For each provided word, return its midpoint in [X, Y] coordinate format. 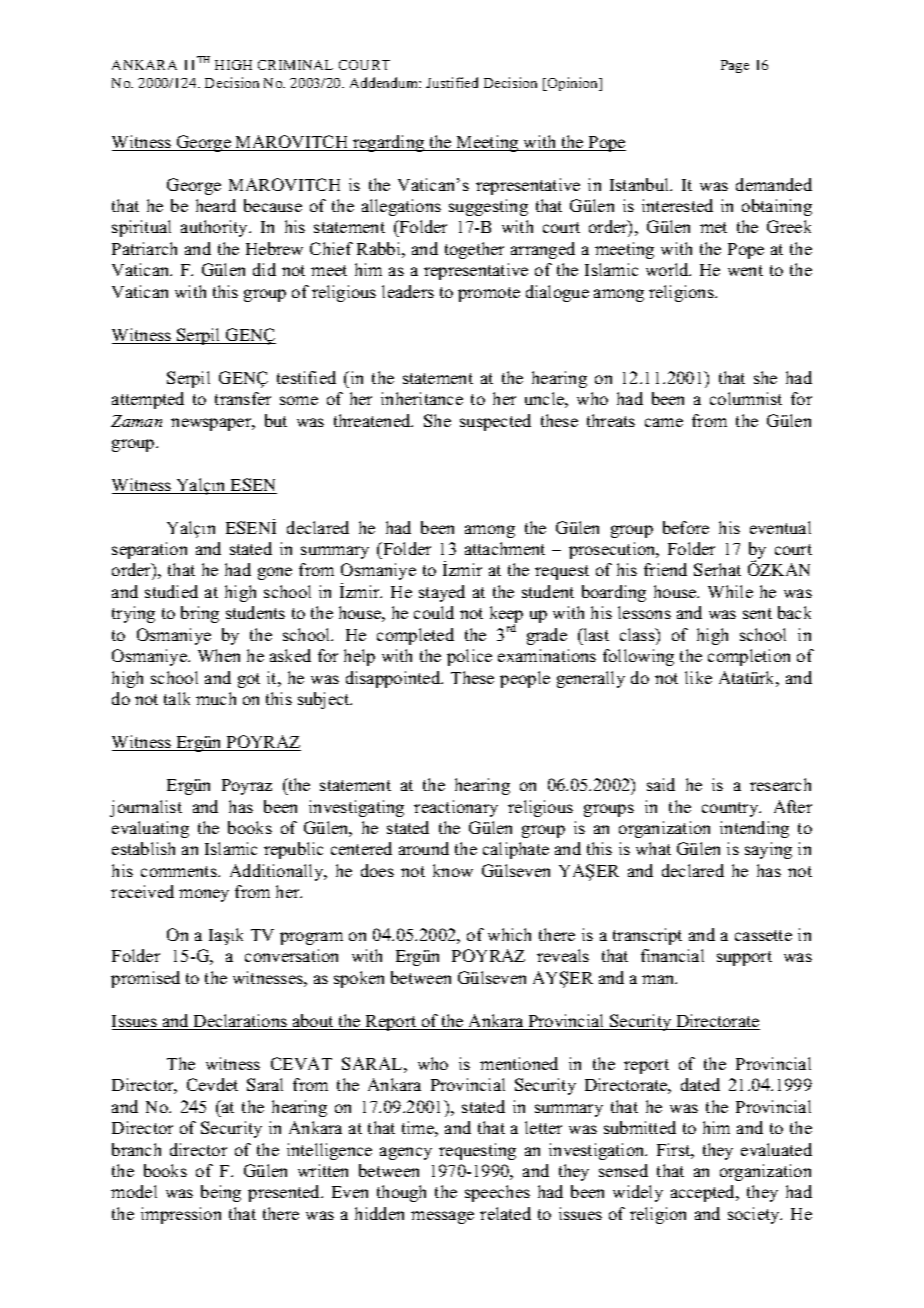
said [661, 784]
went [745, 270]
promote [489, 294]
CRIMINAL [295, 65]
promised [145, 979]
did [264, 269]
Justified [452, 82]
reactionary [456, 808]
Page [735, 66]
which [509, 934]
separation [149, 550]
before [686, 527]
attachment [505, 548]
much [216, 698]
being [221, 1193]
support [744, 958]
